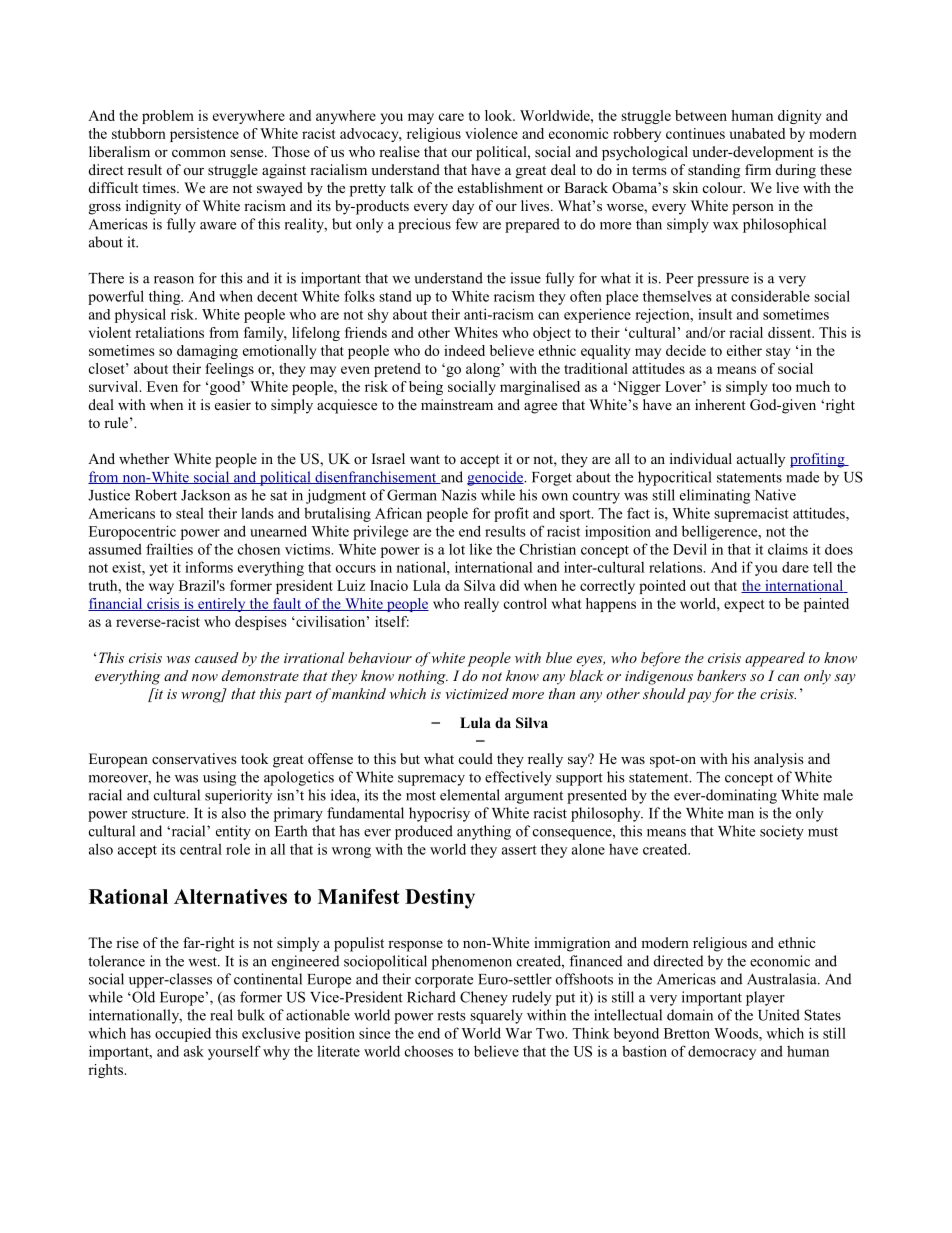 The width and height of the screenshot is (952, 1233). Describe the element at coordinates (744, 605) in the screenshot. I see `expect` at that location.
